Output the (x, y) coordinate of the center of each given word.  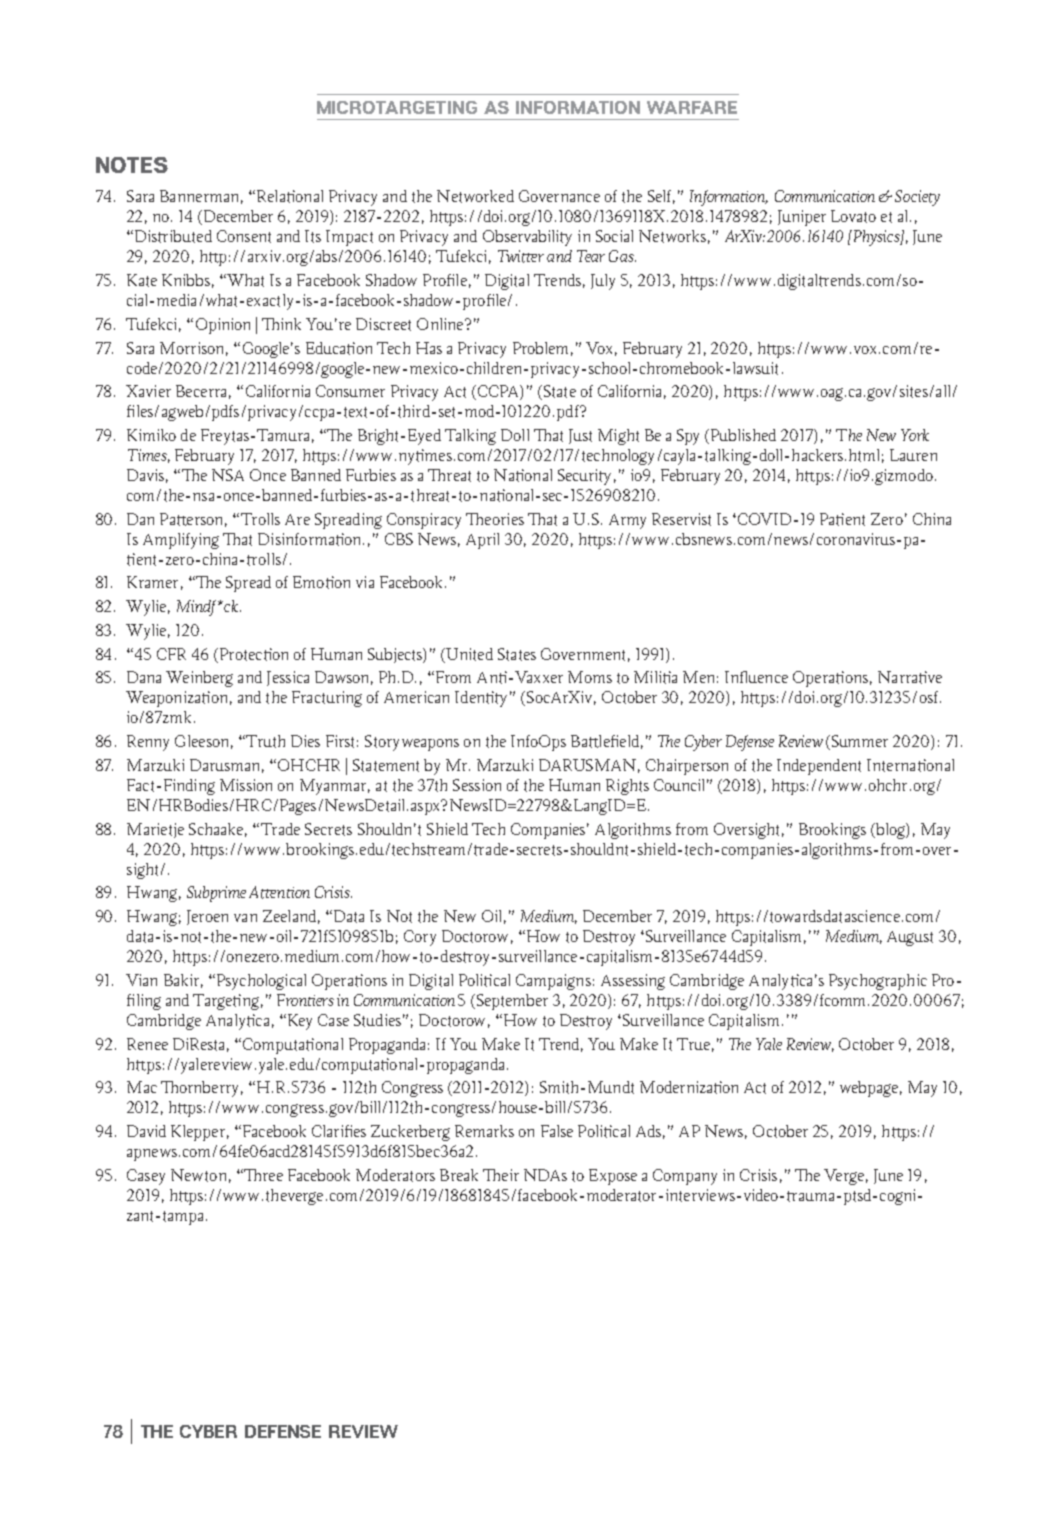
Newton (198, 1175)
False (557, 1131)
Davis (145, 475)
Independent (819, 767)
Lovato (853, 216)
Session (477, 785)
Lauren (913, 455)
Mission (246, 785)
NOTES (132, 165)
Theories (495, 519)
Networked (475, 196)
